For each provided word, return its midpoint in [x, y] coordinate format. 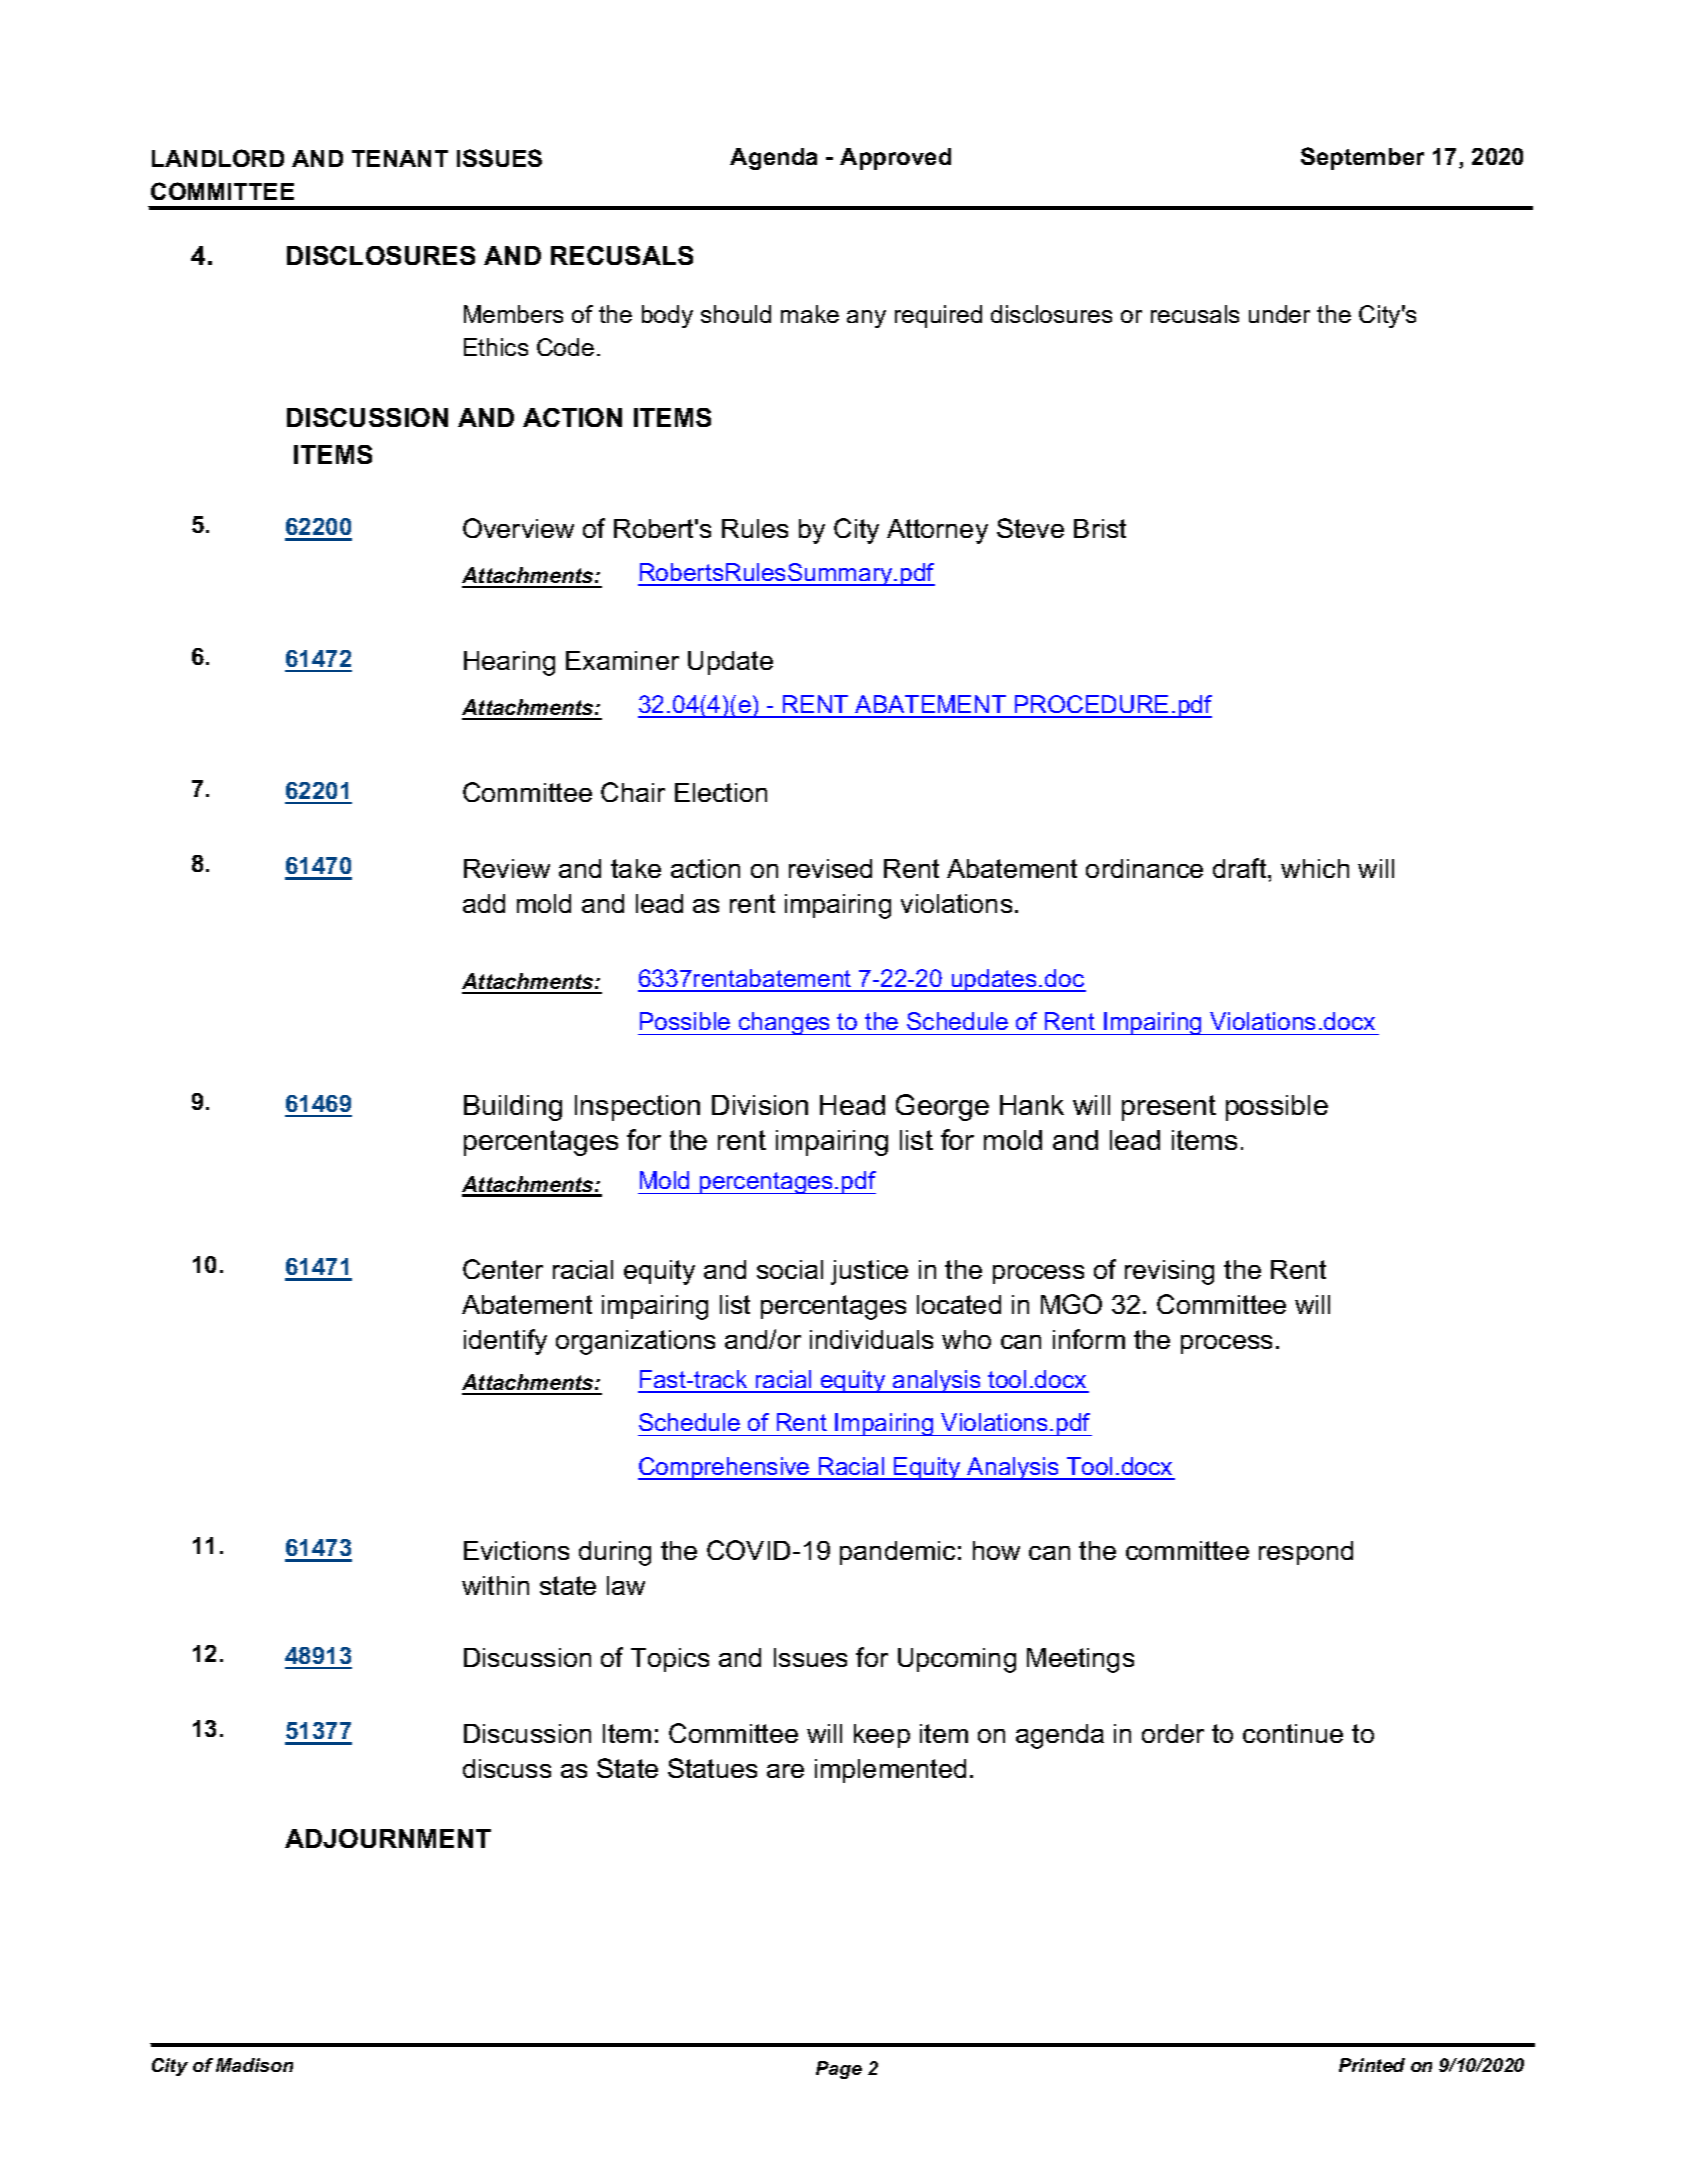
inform [1089, 1339]
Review [507, 868]
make [810, 314]
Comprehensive [725, 1468]
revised [830, 868]
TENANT [400, 158]
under [1279, 314]
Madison [254, 2065]
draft [1241, 868]
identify [505, 1342]
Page [839, 2070]
